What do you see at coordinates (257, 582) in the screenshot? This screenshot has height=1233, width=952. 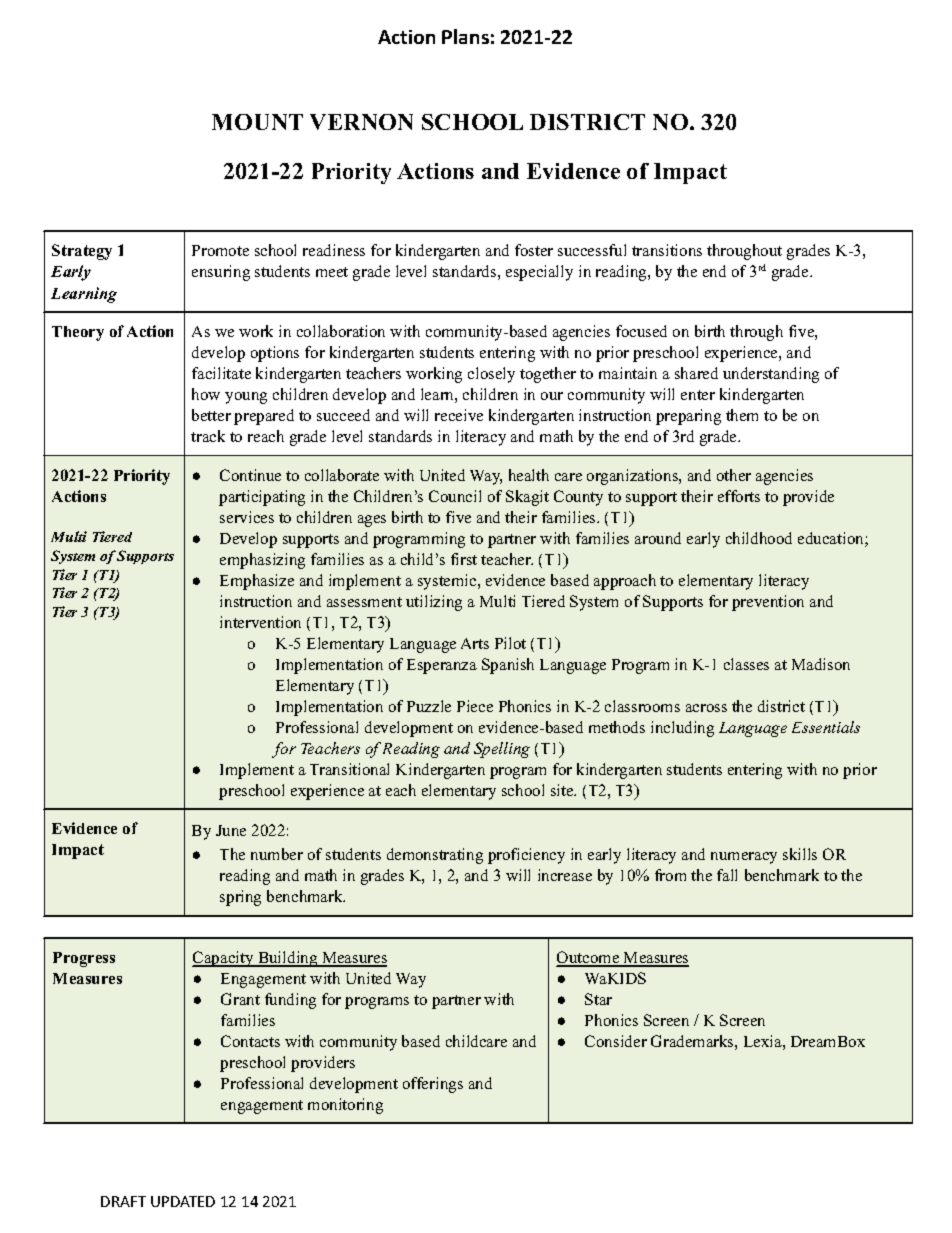 I see `Emphasize` at bounding box center [257, 582].
